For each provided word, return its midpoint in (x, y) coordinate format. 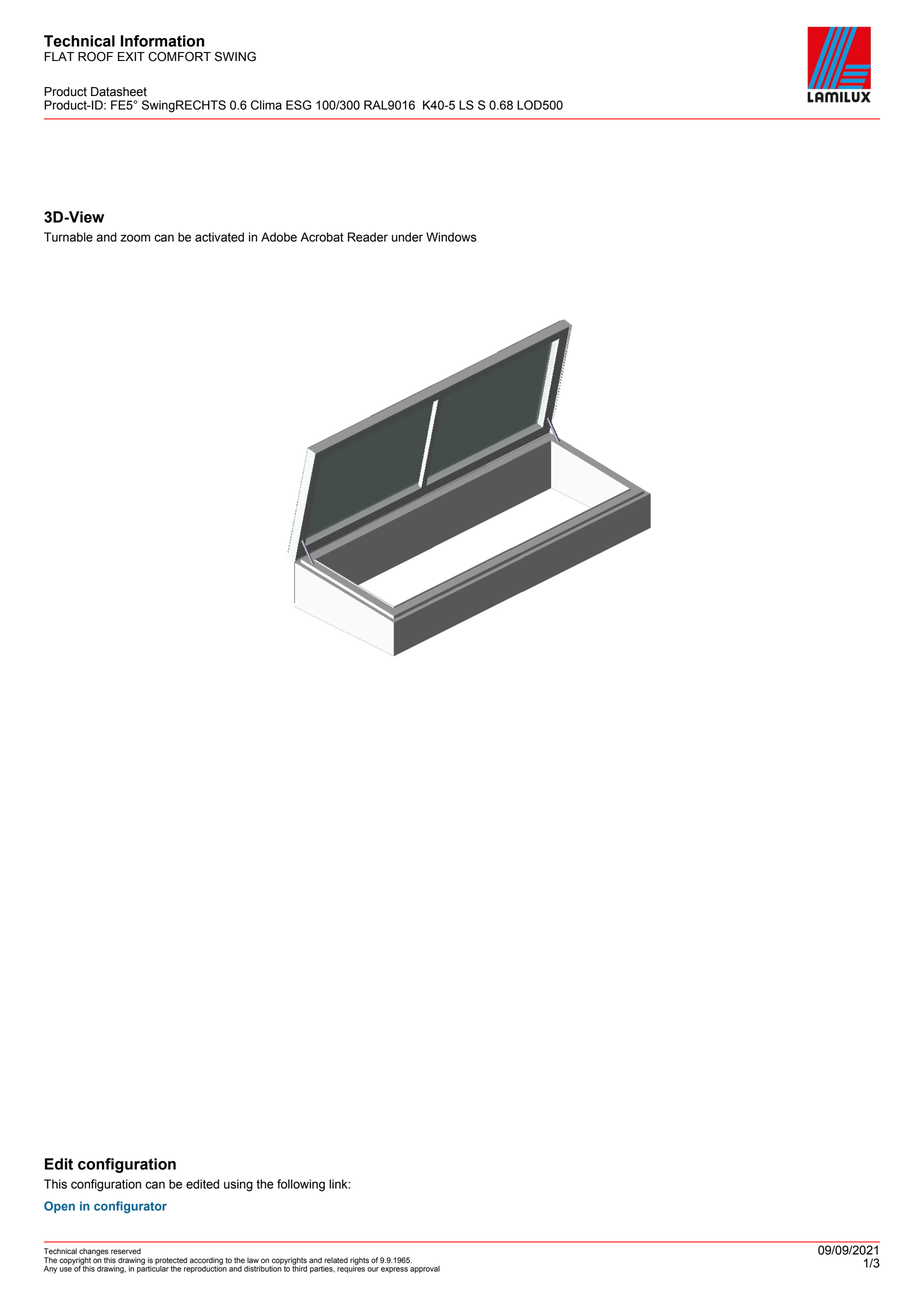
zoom (135, 238)
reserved (126, 1251)
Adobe (279, 237)
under (407, 237)
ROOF (95, 56)
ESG (298, 105)
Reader (368, 237)
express (394, 1270)
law (253, 1260)
